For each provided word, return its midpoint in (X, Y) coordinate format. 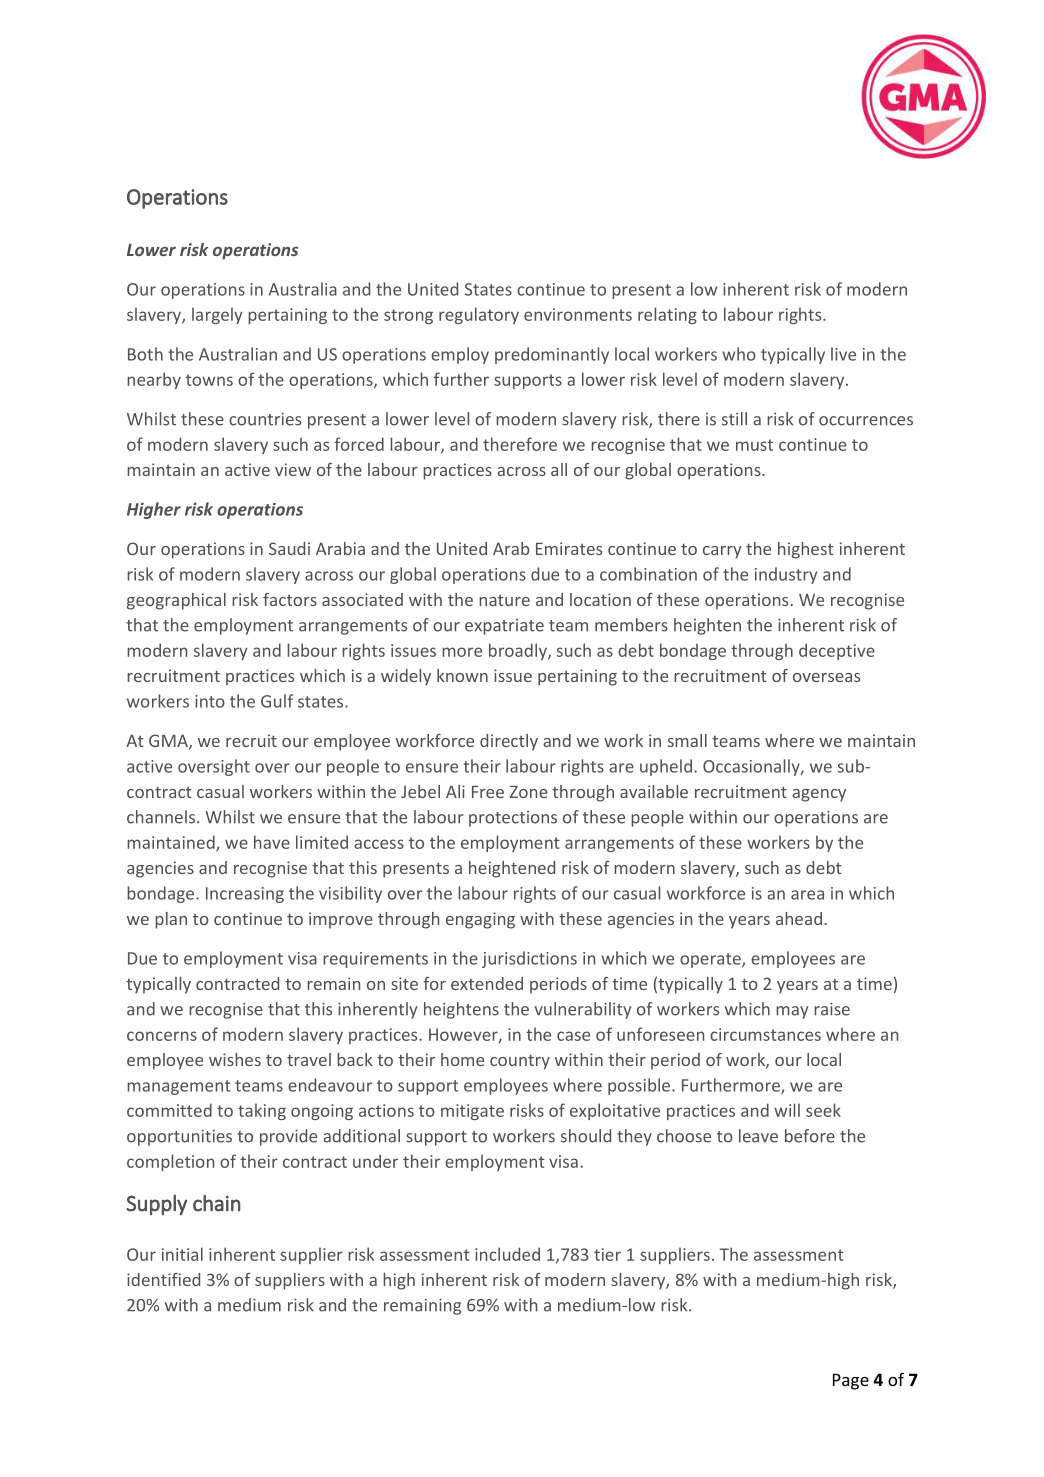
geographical (176, 601)
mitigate (472, 1112)
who (739, 354)
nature (504, 600)
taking (262, 1111)
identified (163, 1279)
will (787, 1110)
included (507, 1254)
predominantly (552, 355)
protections (513, 819)
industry (786, 575)
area (807, 895)
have (272, 842)
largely (217, 315)
